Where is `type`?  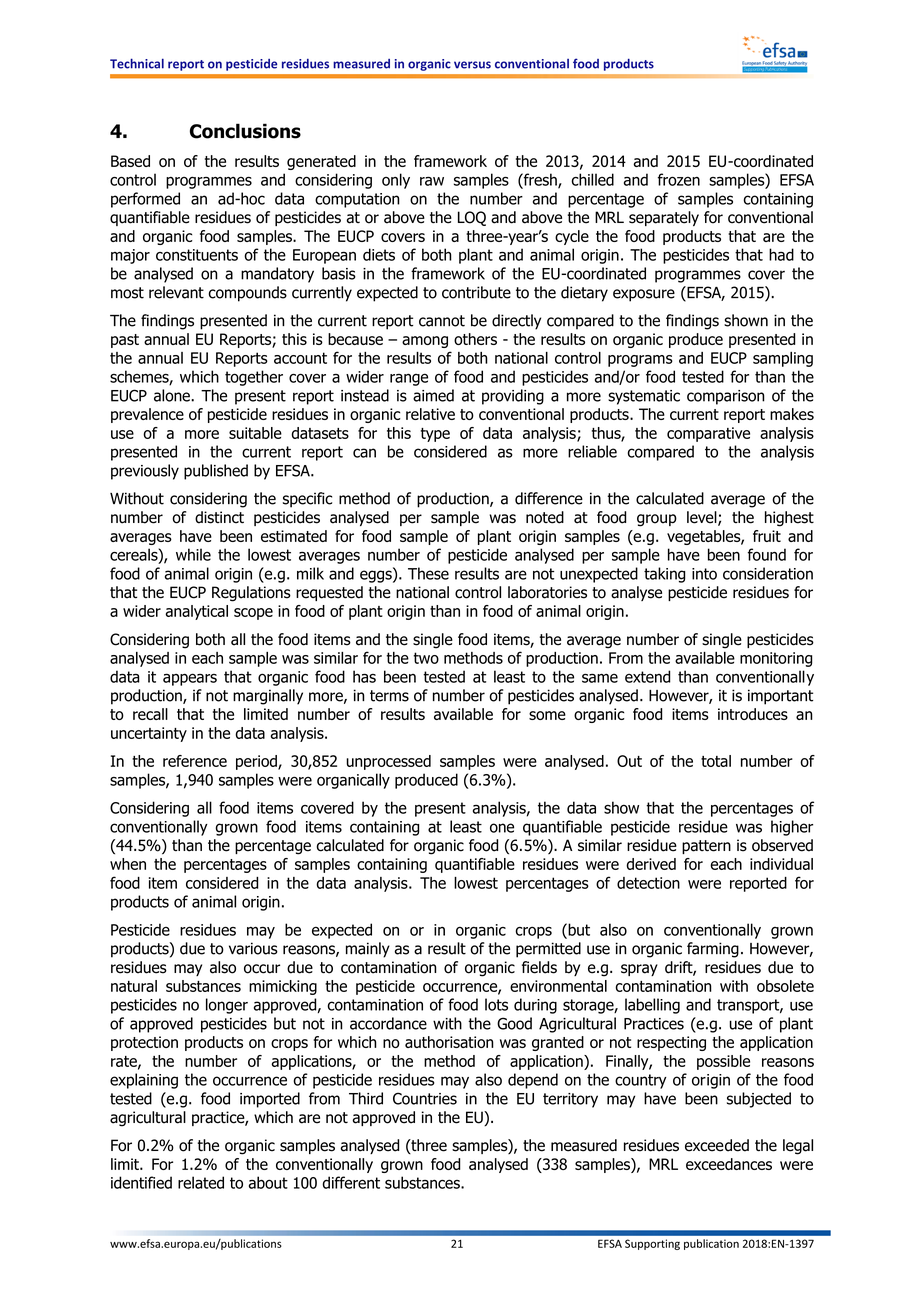 type is located at coordinates (435, 435).
